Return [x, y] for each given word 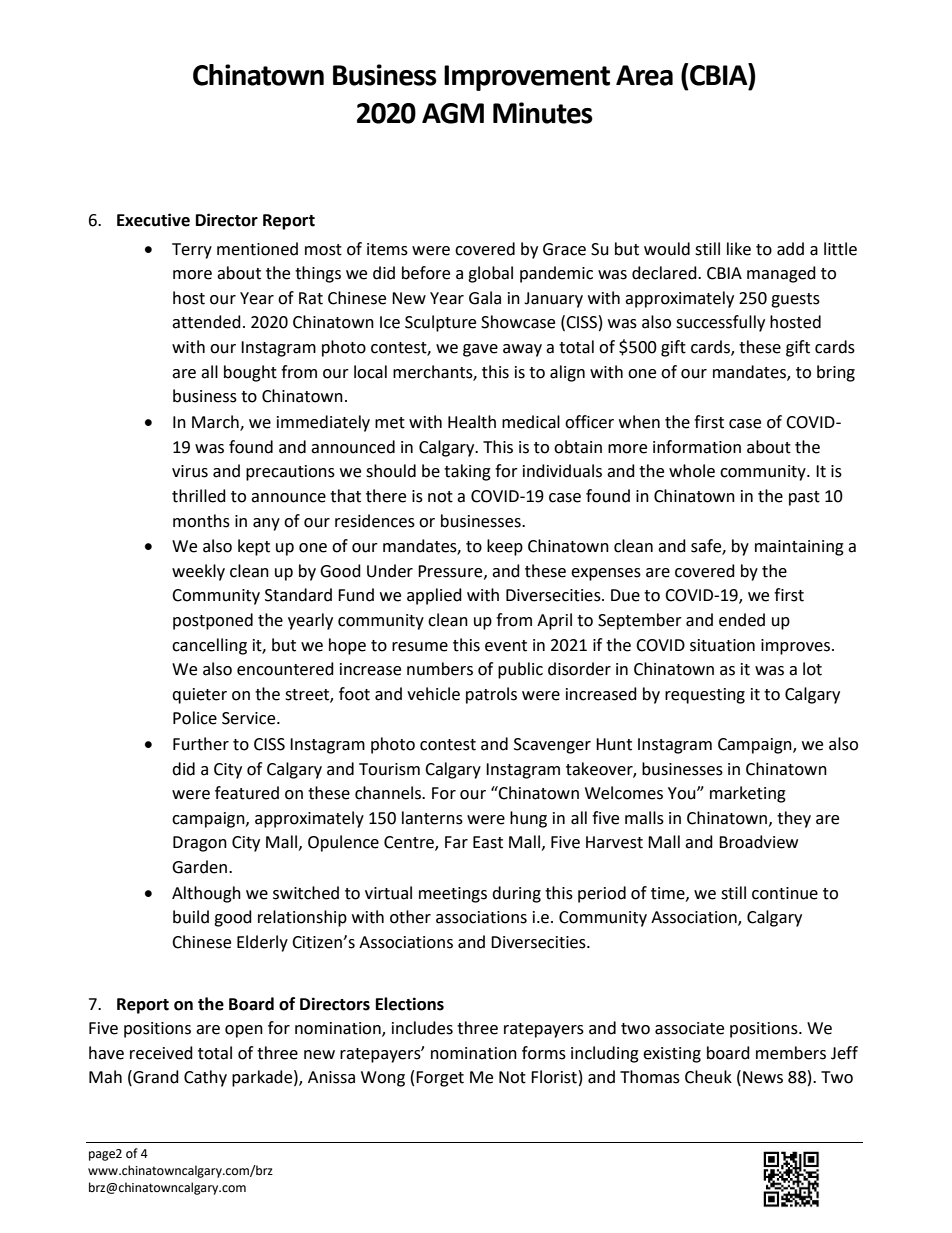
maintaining [799, 548]
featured [247, 793]
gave [480, 350]
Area [644, 75]
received [161, 1053]
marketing [748, 794]
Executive [153, 220]
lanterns [432, 818]
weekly [198, 572]
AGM [453, 113]
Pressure [451, 572]
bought [250, 373]
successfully [720, 323]
